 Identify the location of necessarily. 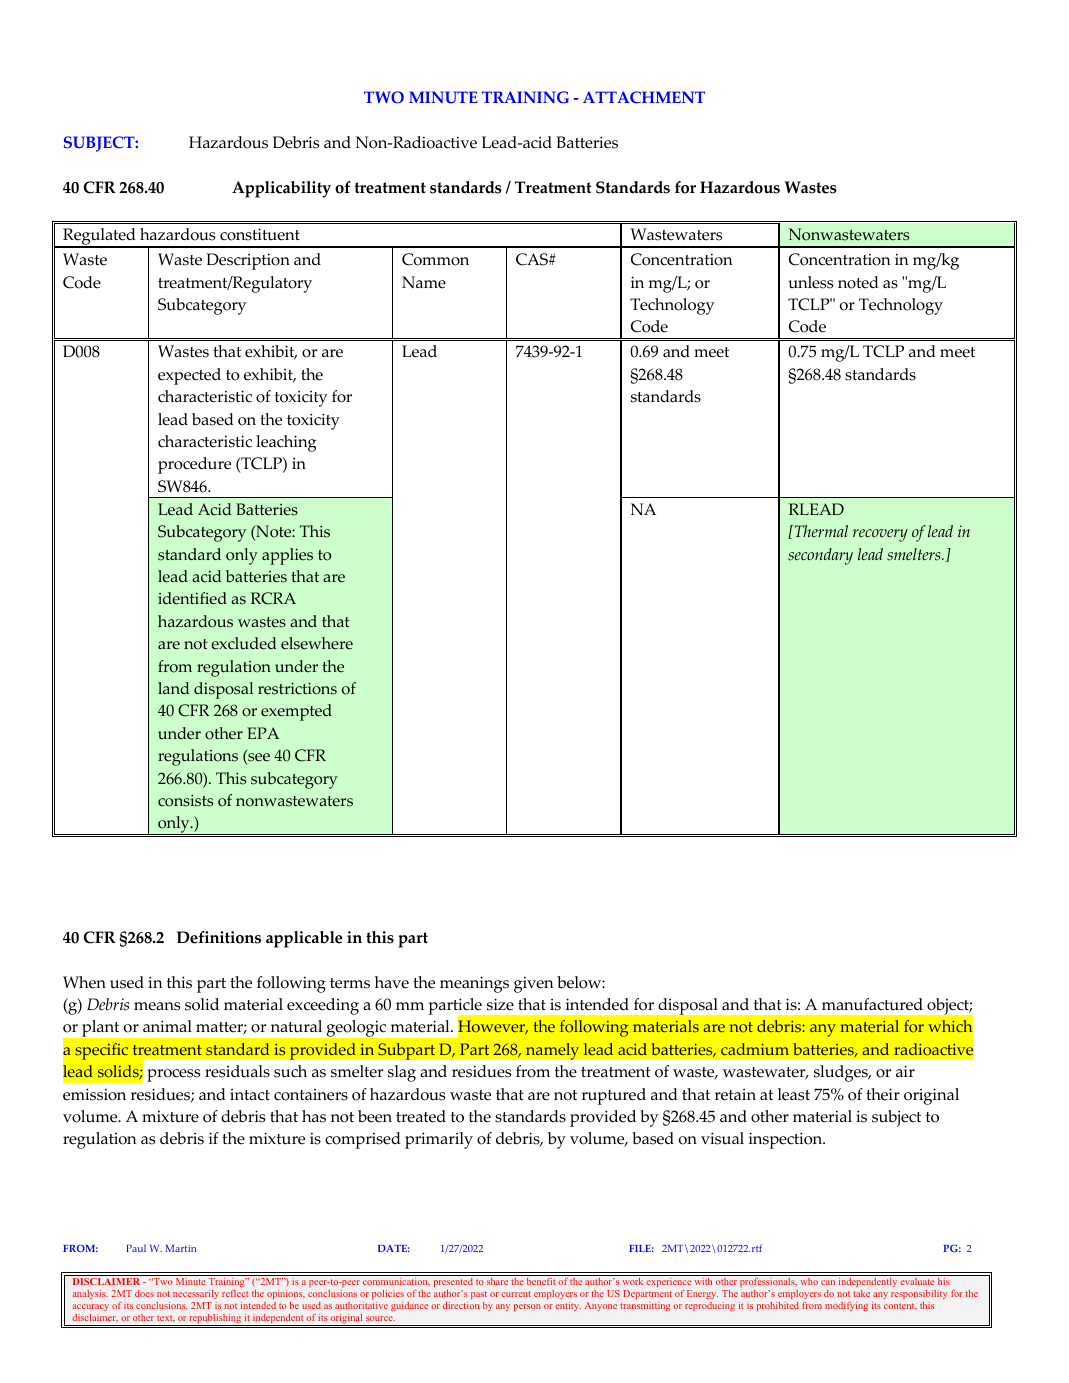
(196, 1294).
